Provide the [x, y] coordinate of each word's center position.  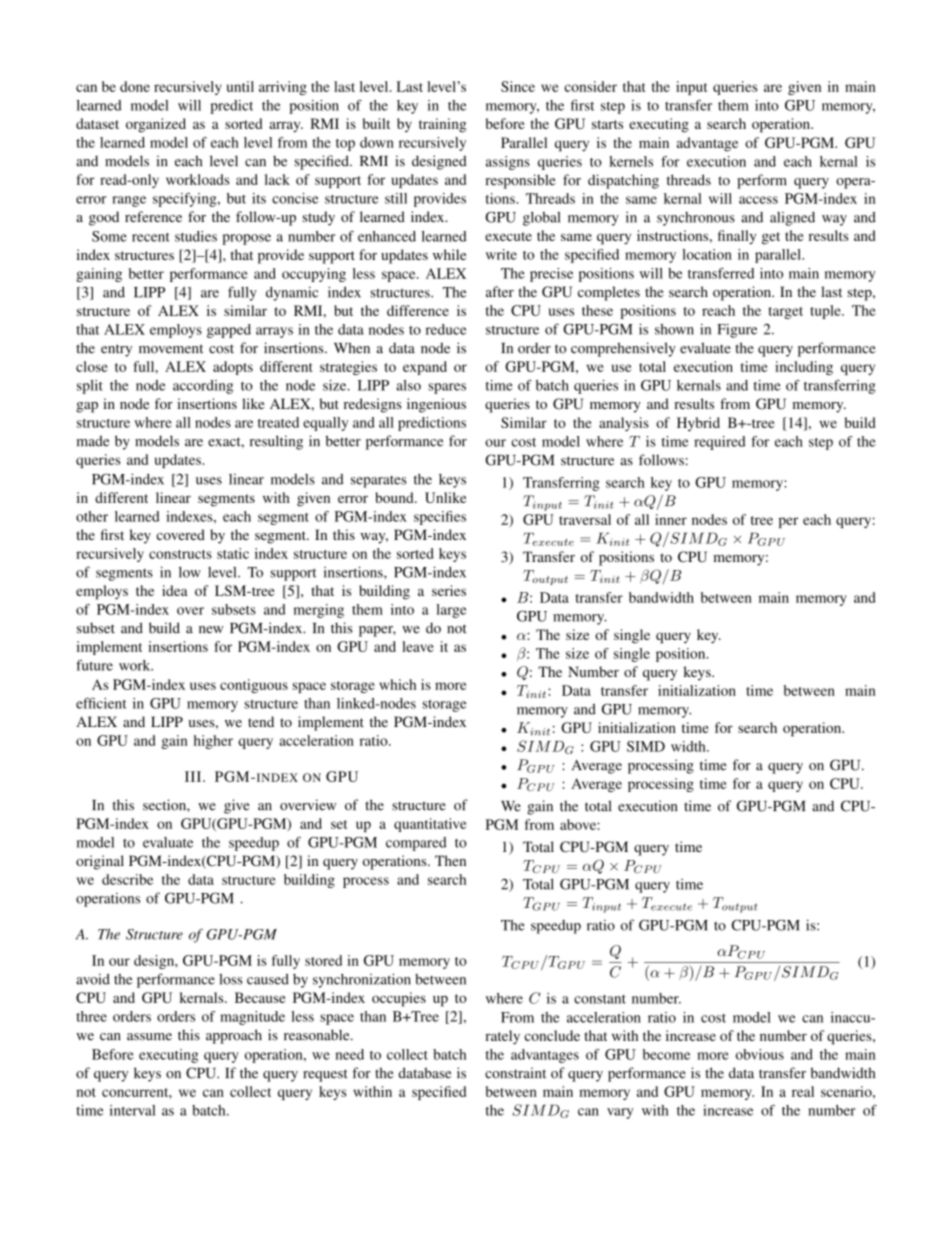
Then [450, 860]
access [758, 200]
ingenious [436, 405]
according [203, 387]
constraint [515, 1073]
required [720, 443]
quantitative [430, 825]
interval [133, 1110]
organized [156, 125]
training [442, 125]
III [194, 776]
